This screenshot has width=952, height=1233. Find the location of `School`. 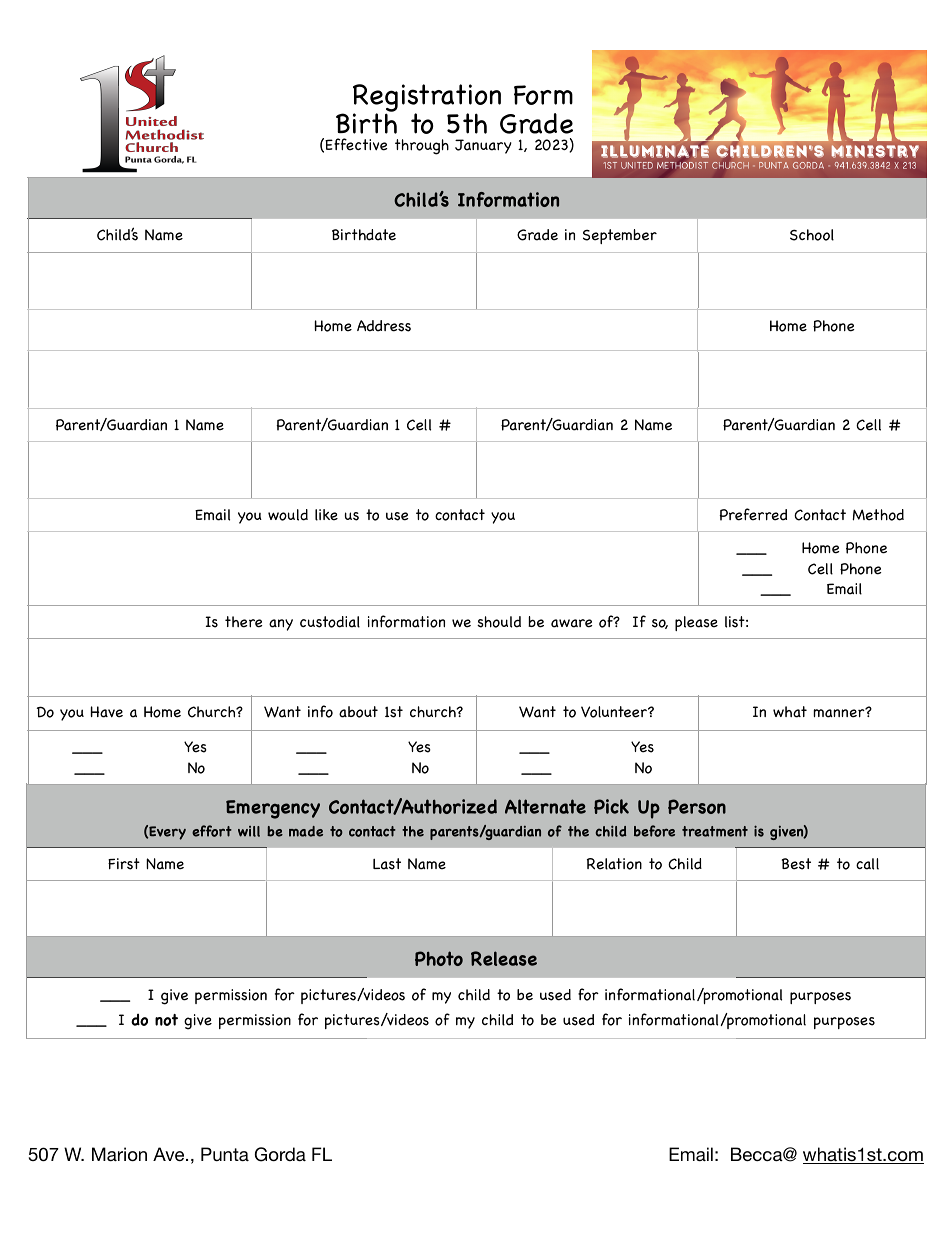

School is located at coordinates (812, 235).
